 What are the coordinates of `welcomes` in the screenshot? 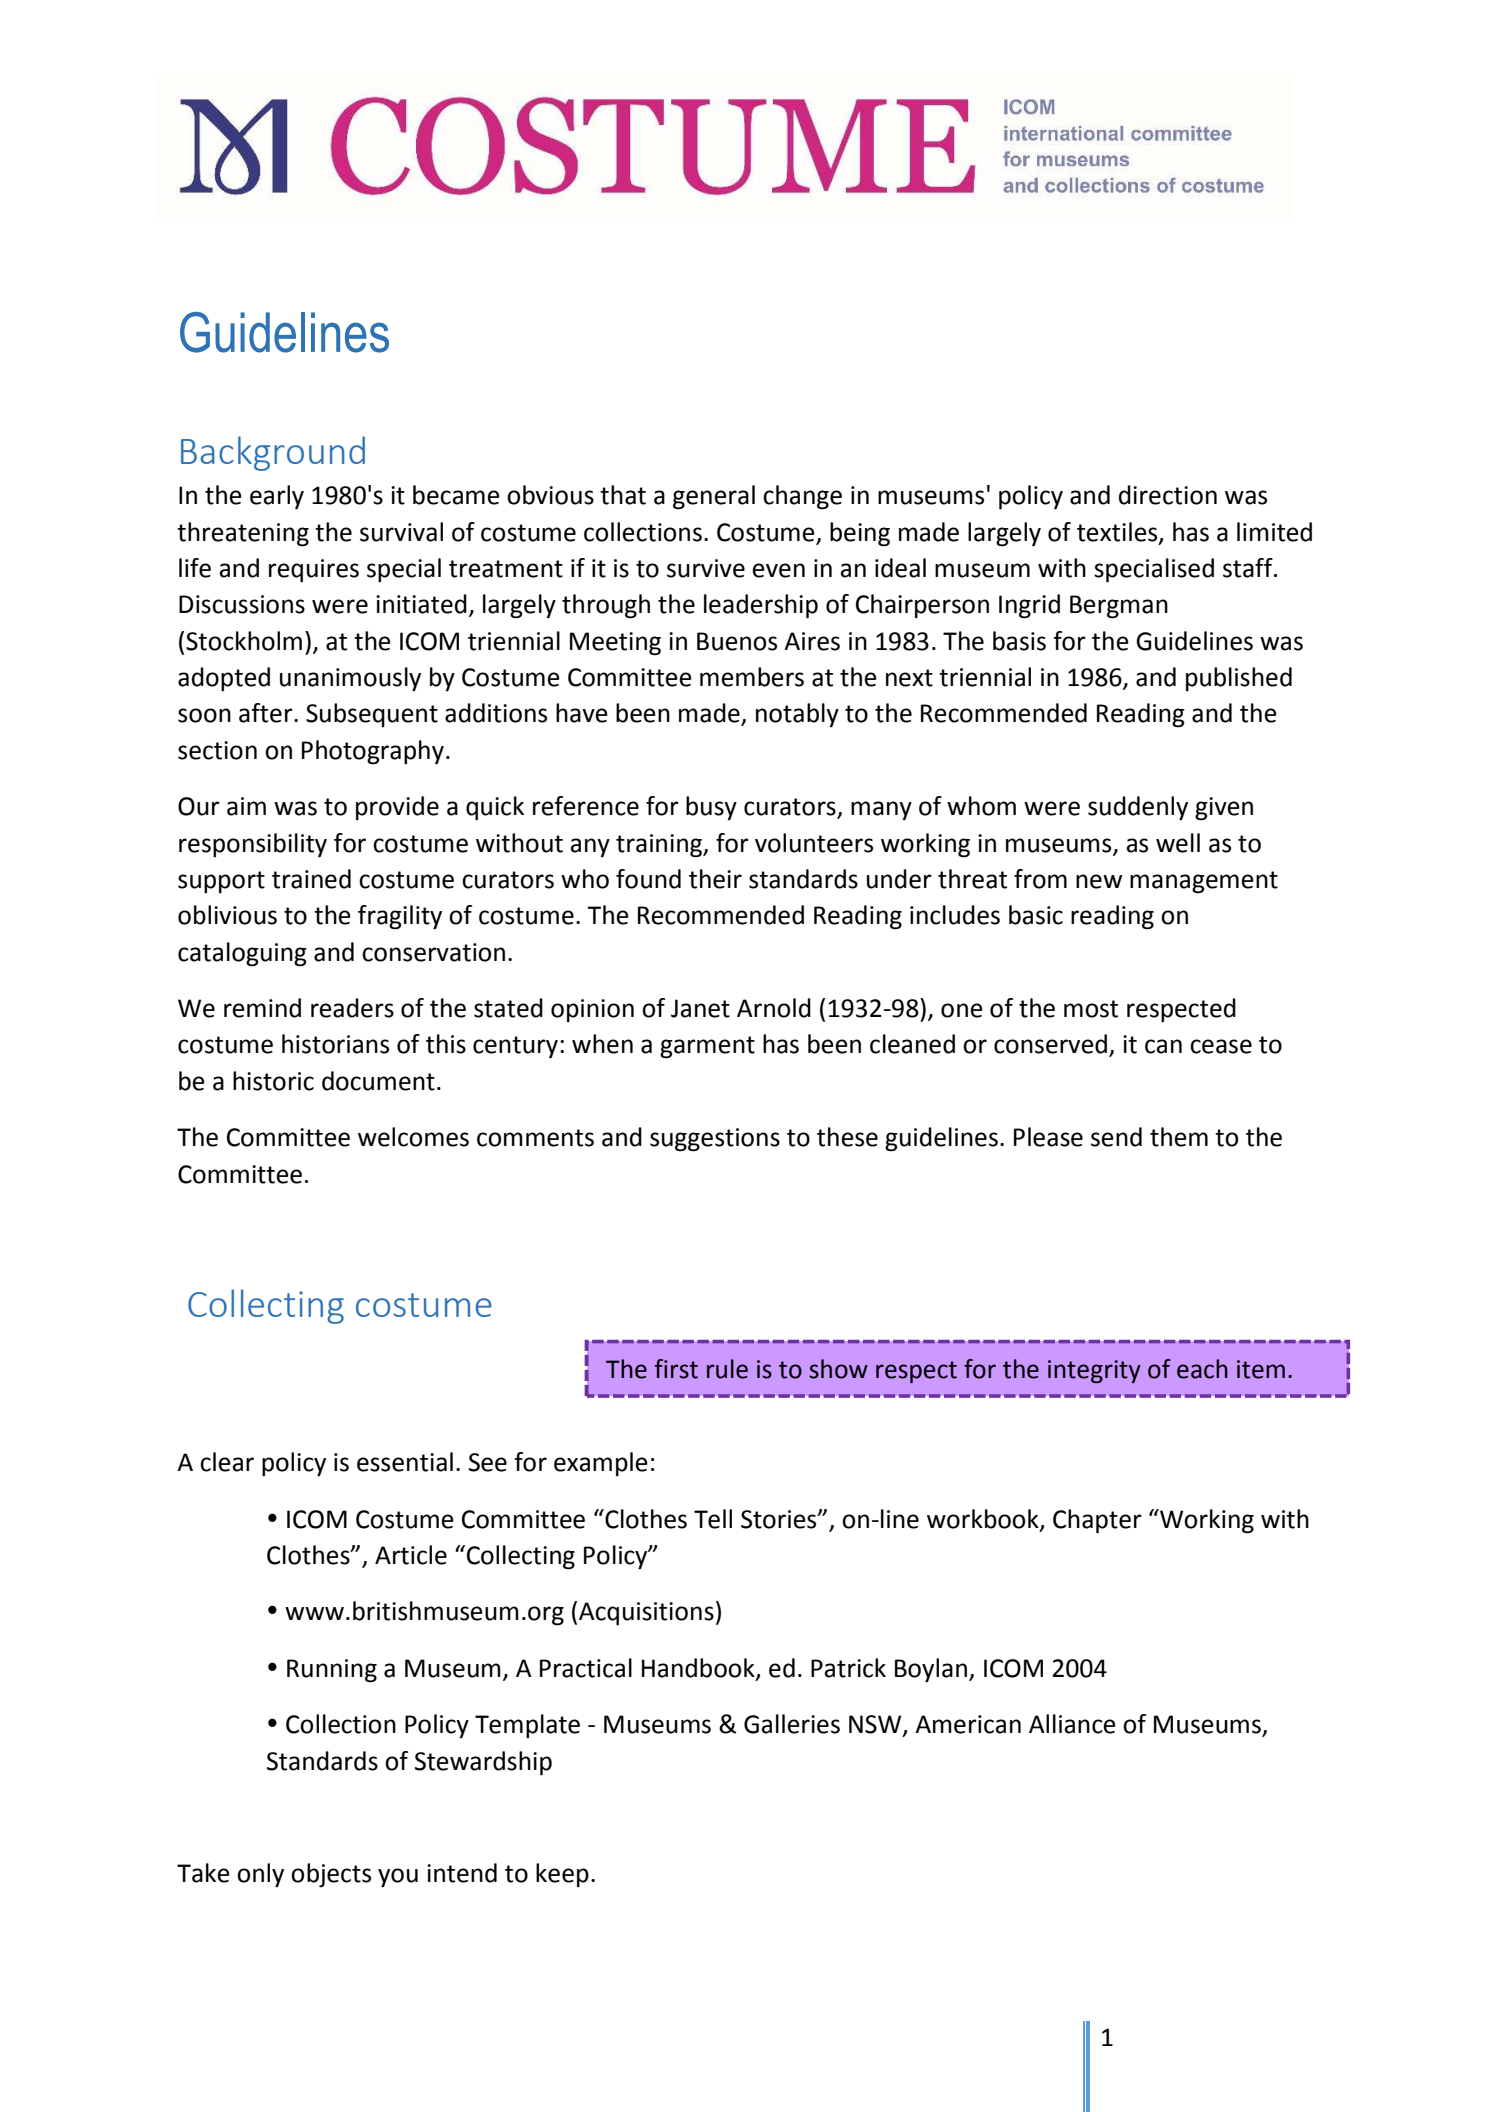 It's located at (413, 1137).
